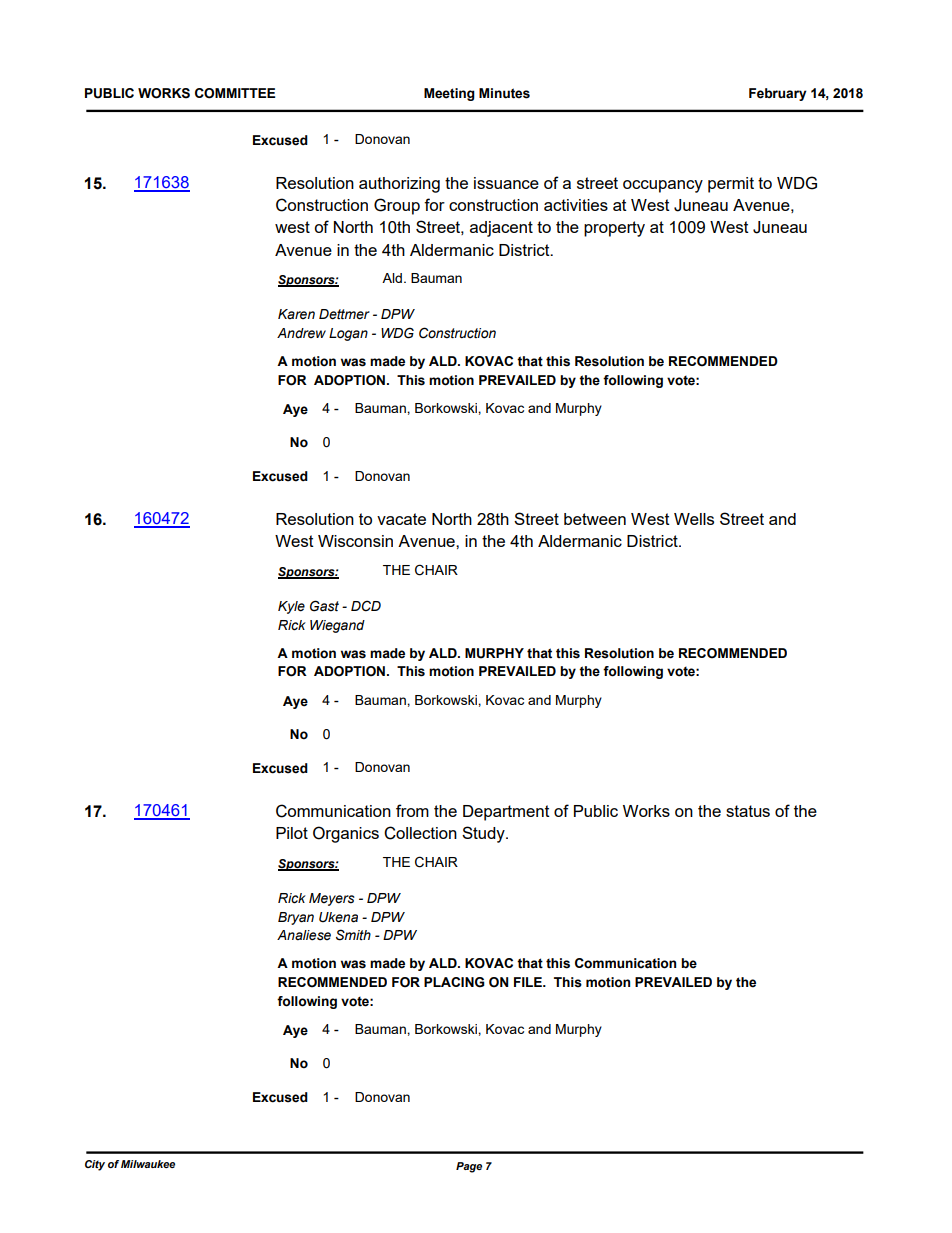 The image size is (952, 1233). What do you see at coordinates (292, 833) in the screenshot?
I see `Pilot` at bounding box center [292, 833].
